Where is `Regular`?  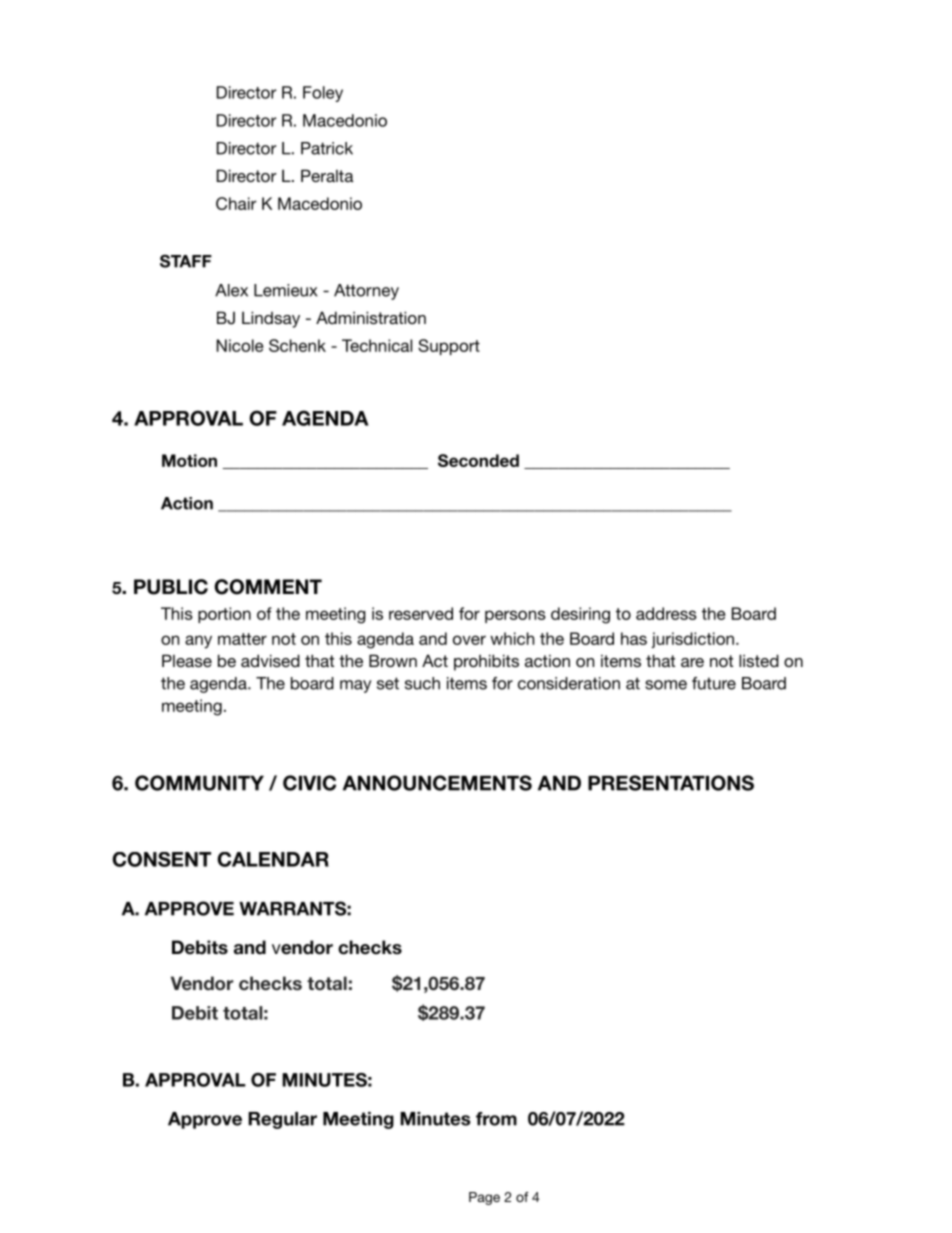
Regular is located at coordinates (282, 1120).
